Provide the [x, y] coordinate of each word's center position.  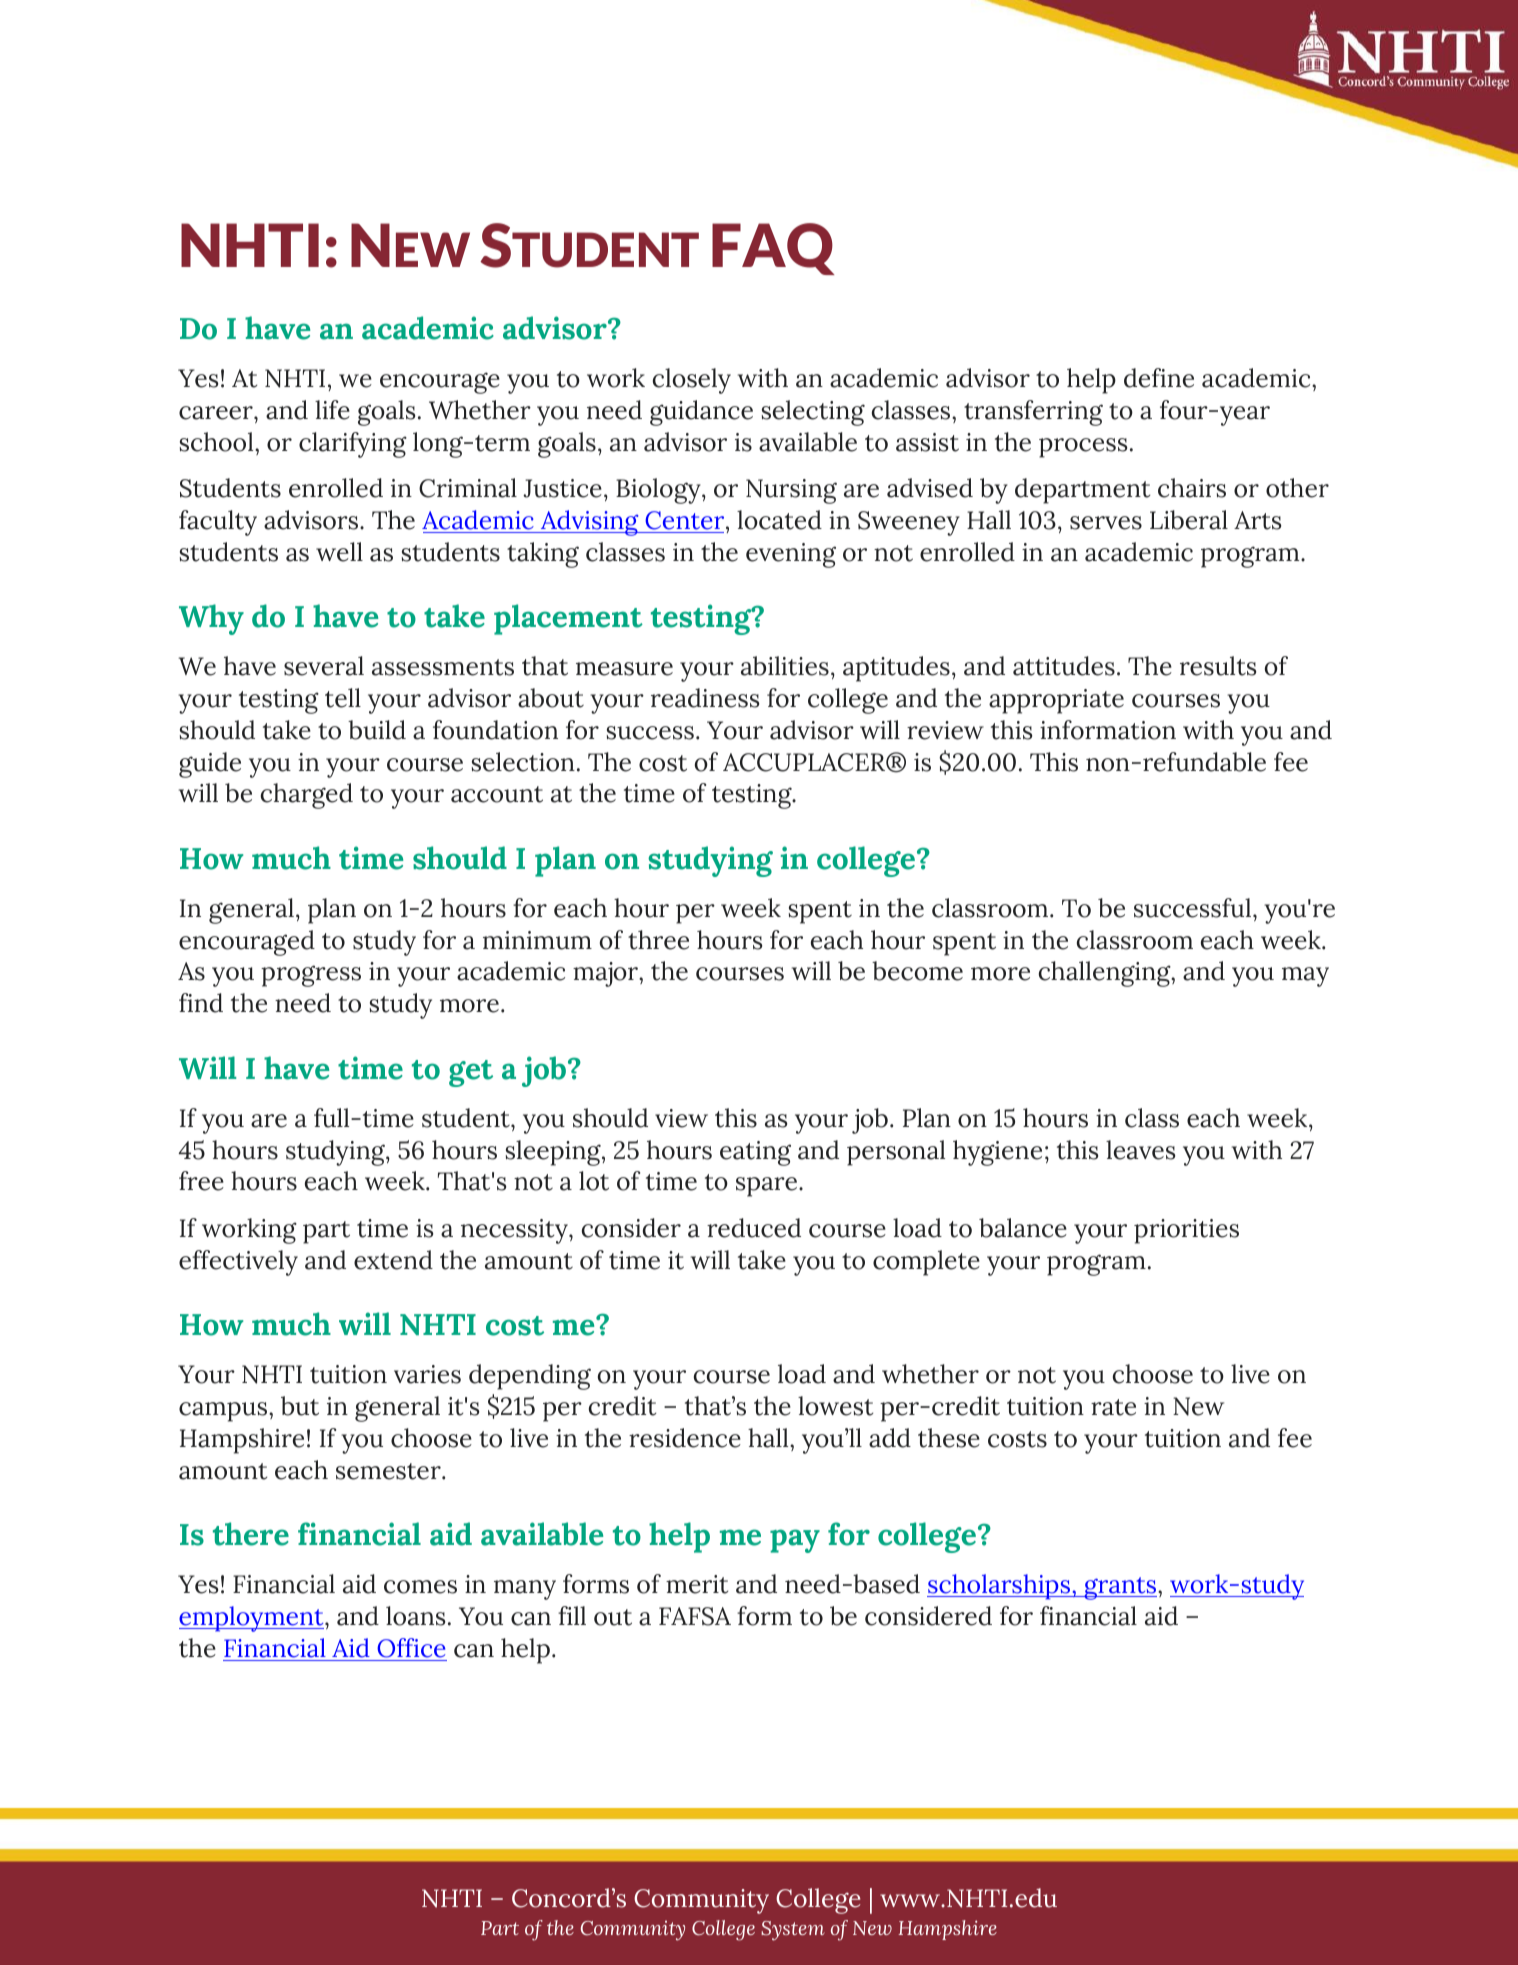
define [1159, 378]
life [332, 410]
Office [411, 1648]
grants [1120, 1588]
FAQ [773, 249]
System [793, 1931]
